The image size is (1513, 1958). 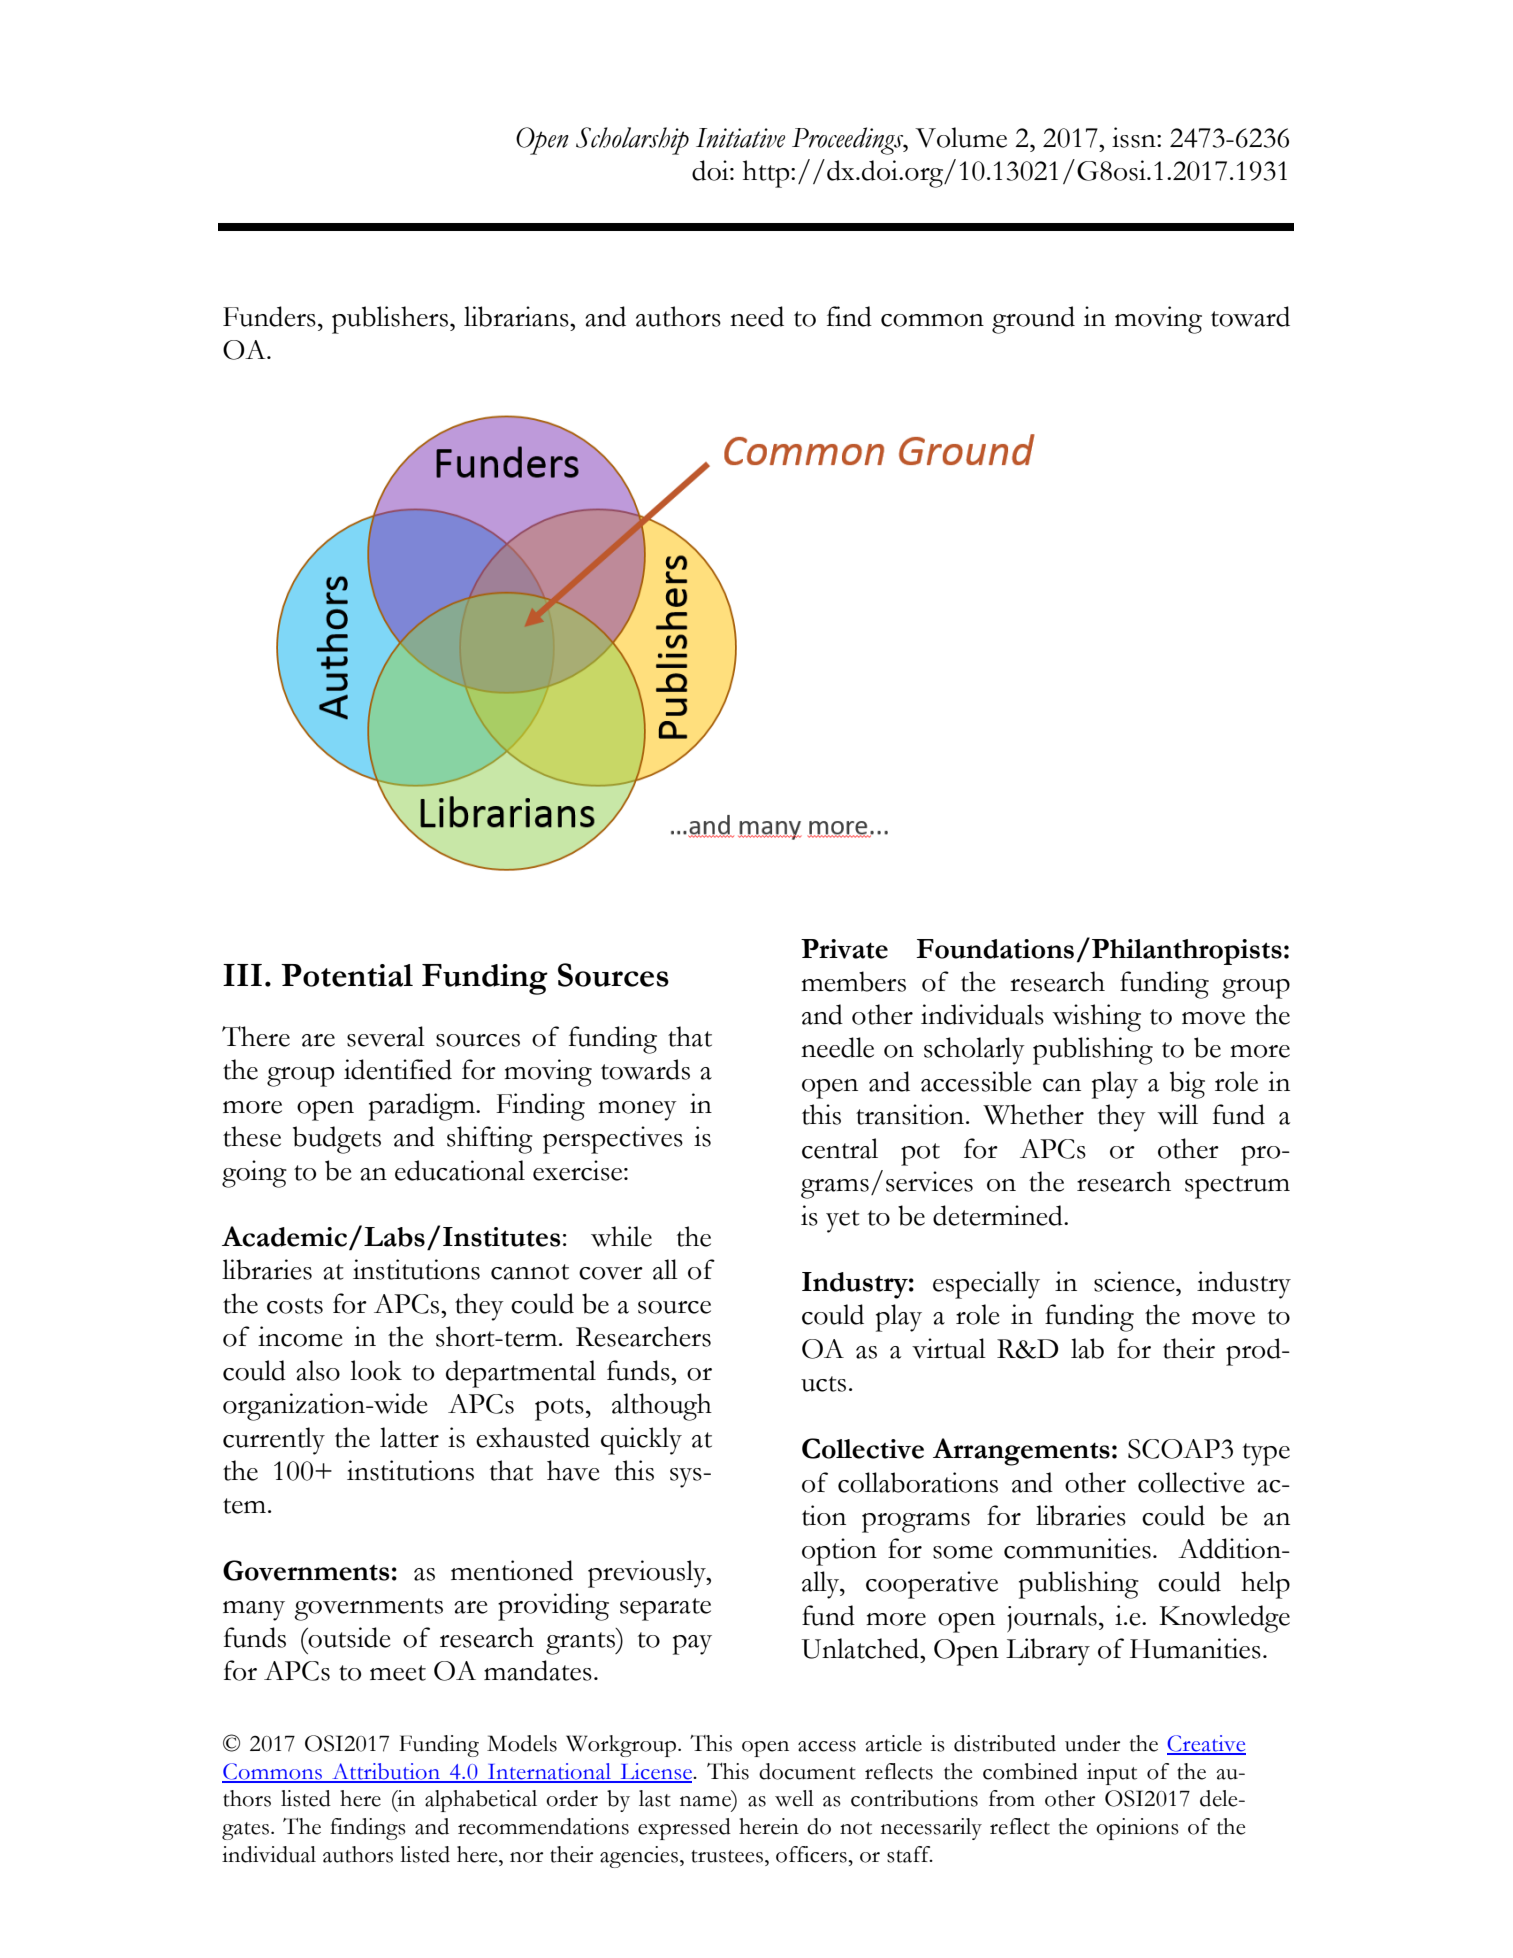 What do you see at coordinates (390, 320) in the image?
I see `publishers` at bounding box center [390, 320].
